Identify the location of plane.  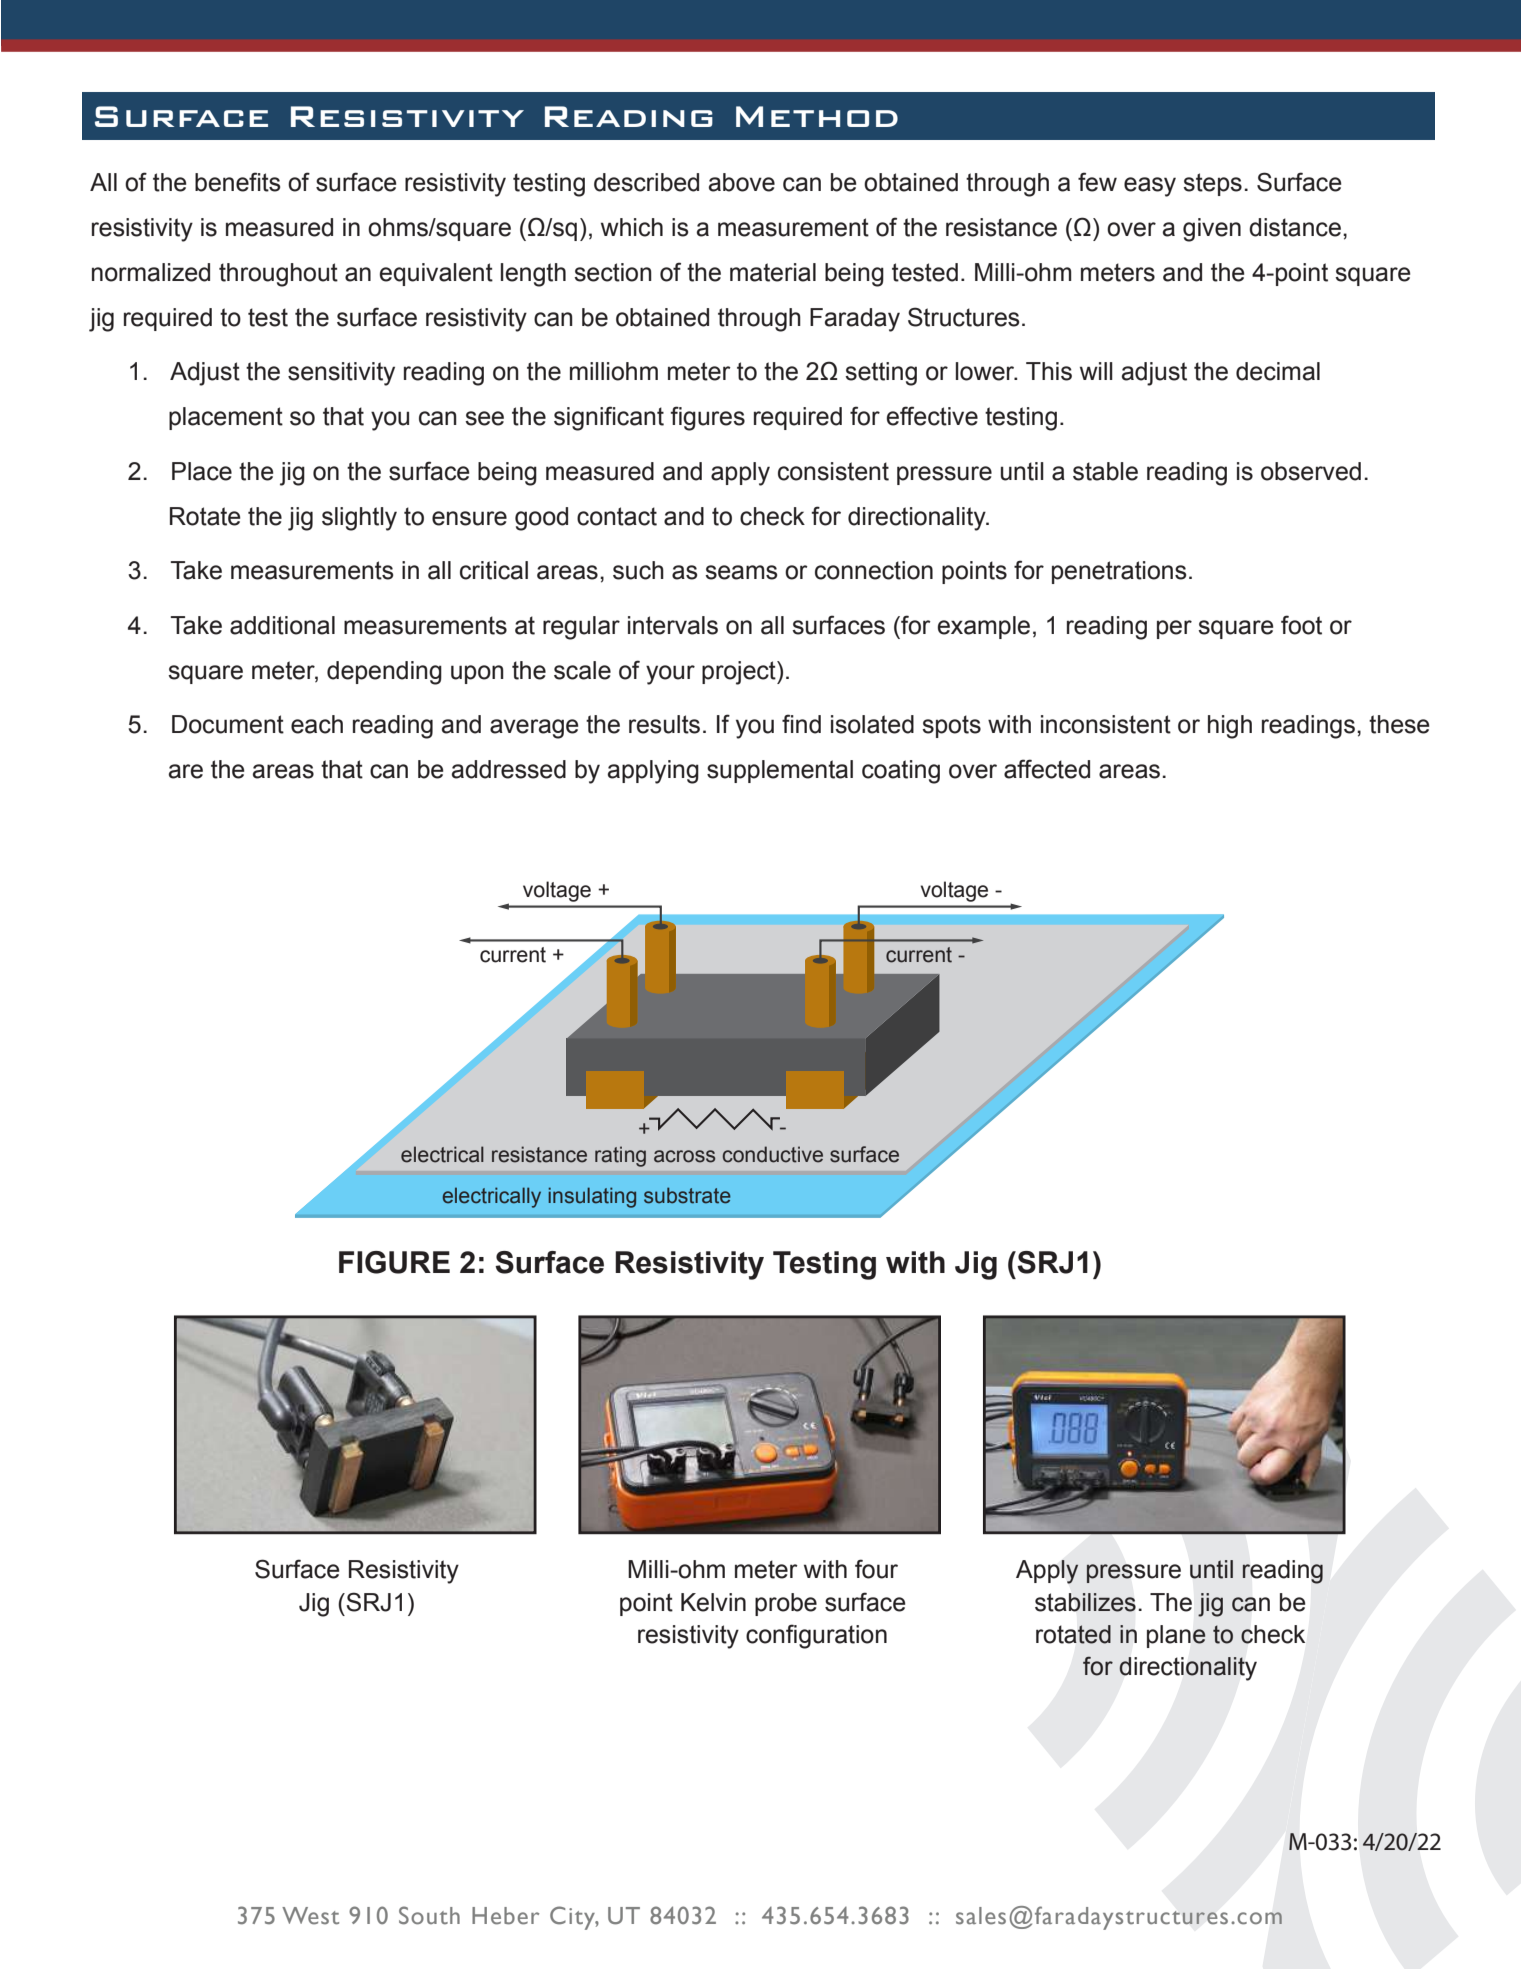
(1176, 1636).
